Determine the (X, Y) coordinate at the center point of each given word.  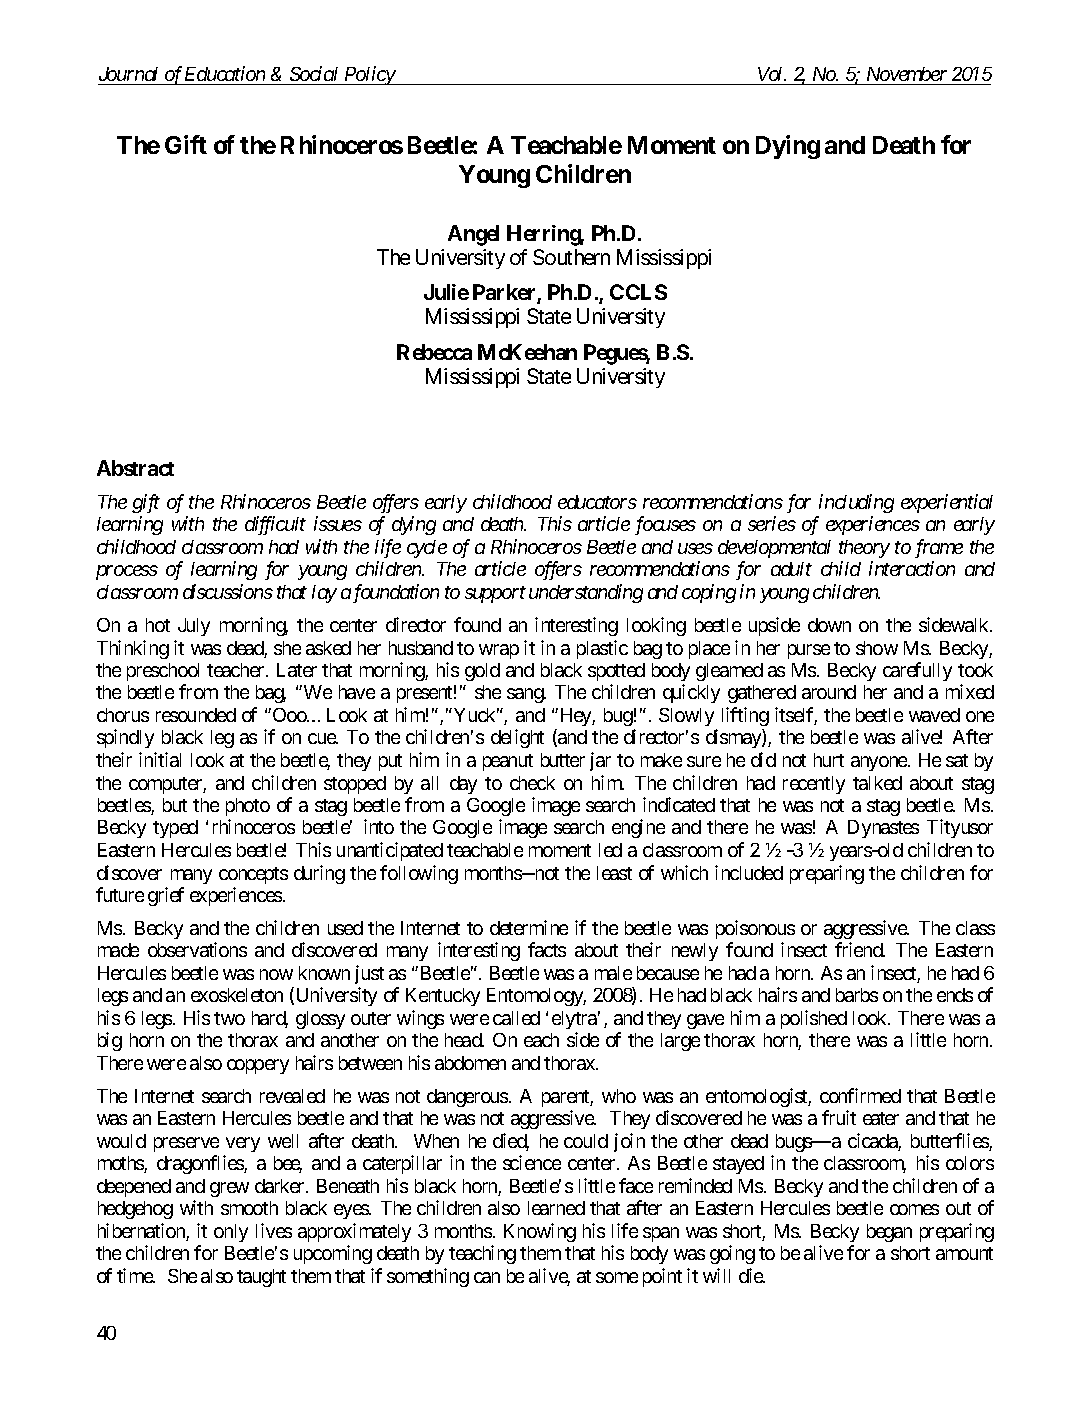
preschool (163, 672)
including (856, 503)
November (907, 74)
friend (859, 949)
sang (526, 695)
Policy (369, 75)
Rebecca (434, 352)
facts (547, 949)
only (231, 1233)
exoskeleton (237, 995)
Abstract (135, 468)
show (877, 648)
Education (225, 73)
